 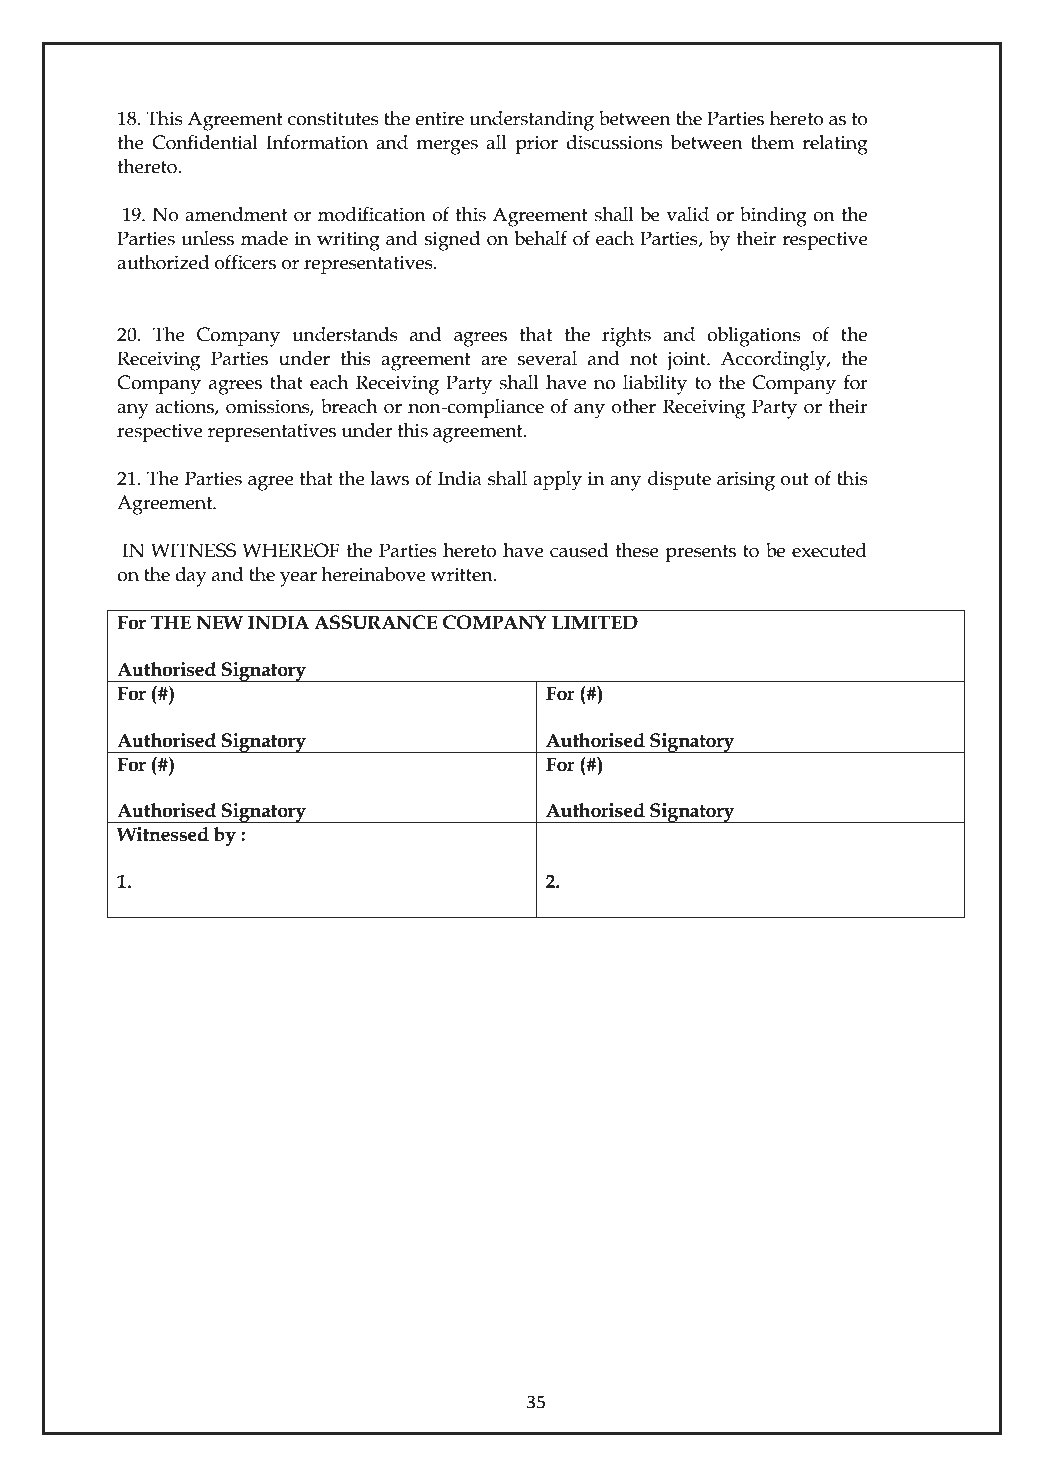 What do you see at coordinates (245, 262) in the screenshot?
I see `officers` at bounding box center [245, 262].
